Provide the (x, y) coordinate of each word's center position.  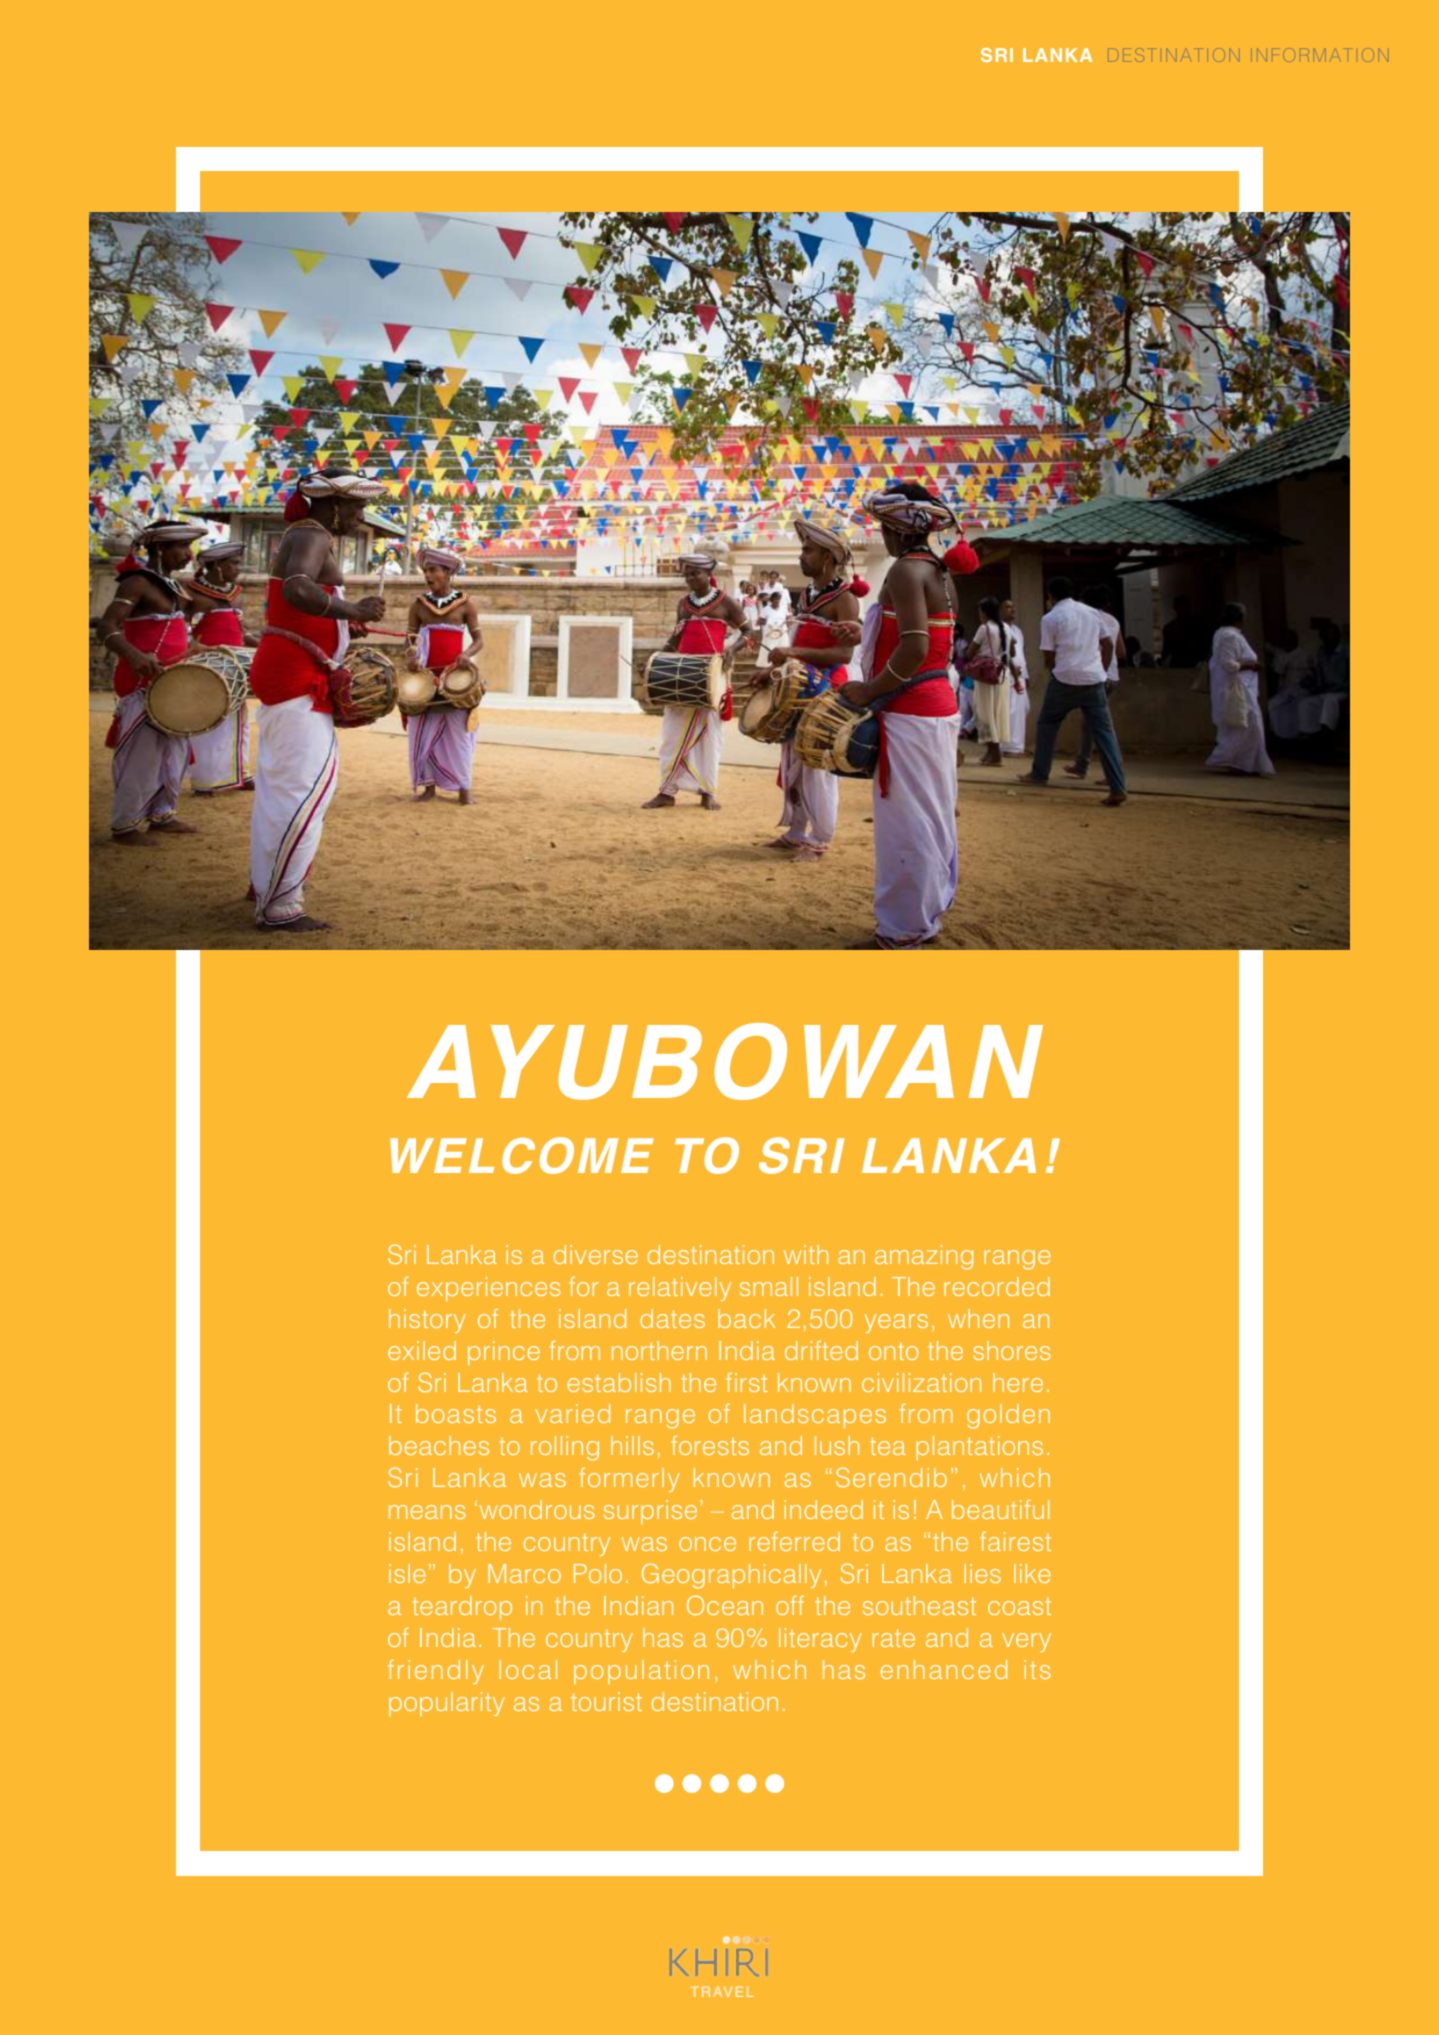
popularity (446, 1704)
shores (1012, 1350)
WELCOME (522, 1155)
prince (504, 1353)
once (707, 1544)
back (746, 1318)
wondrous (537, 1509)
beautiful (1000, 1509)
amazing (924, 1257)
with (806, 1254)
